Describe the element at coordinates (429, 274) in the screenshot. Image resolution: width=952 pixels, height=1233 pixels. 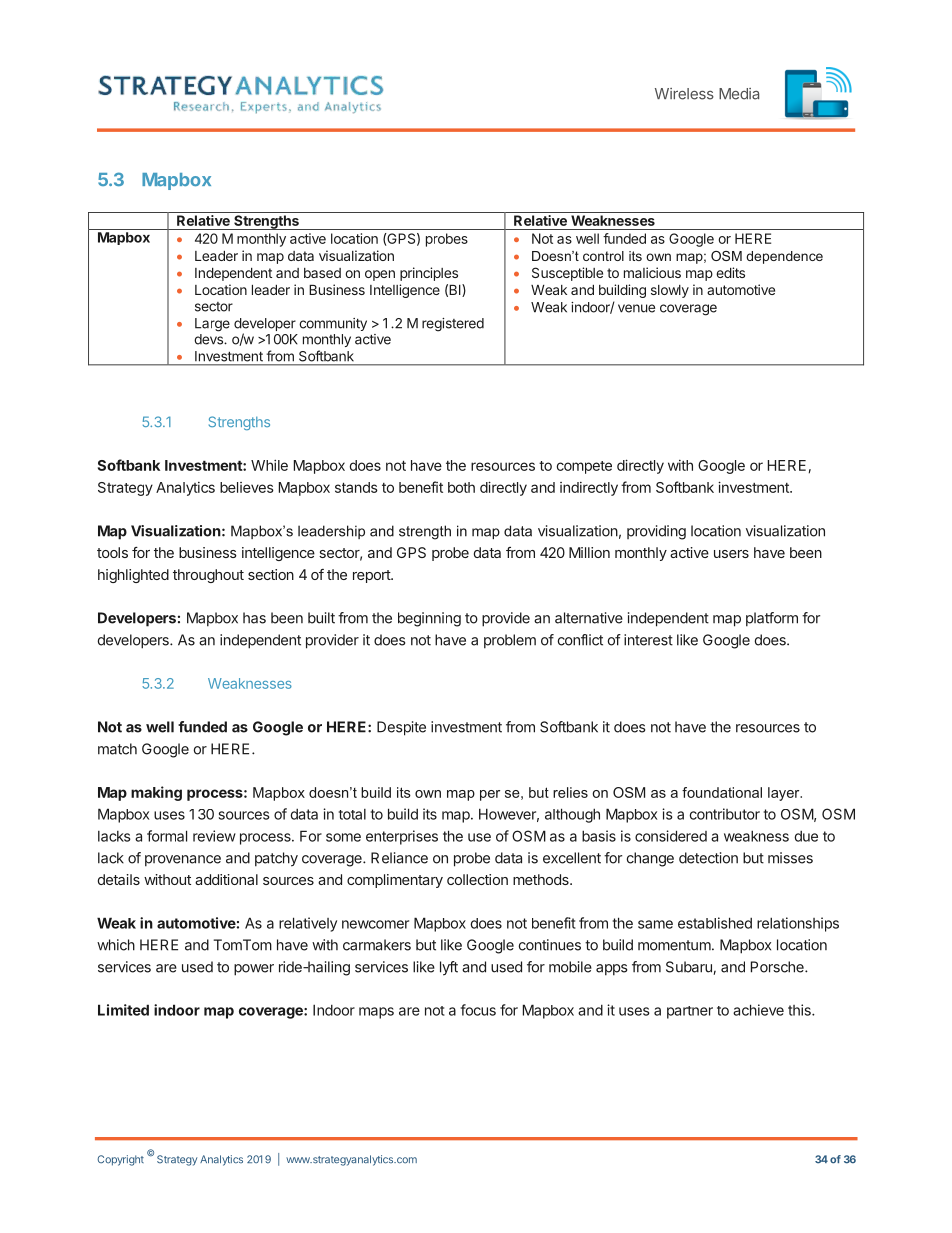
I see `principles` at that location.
